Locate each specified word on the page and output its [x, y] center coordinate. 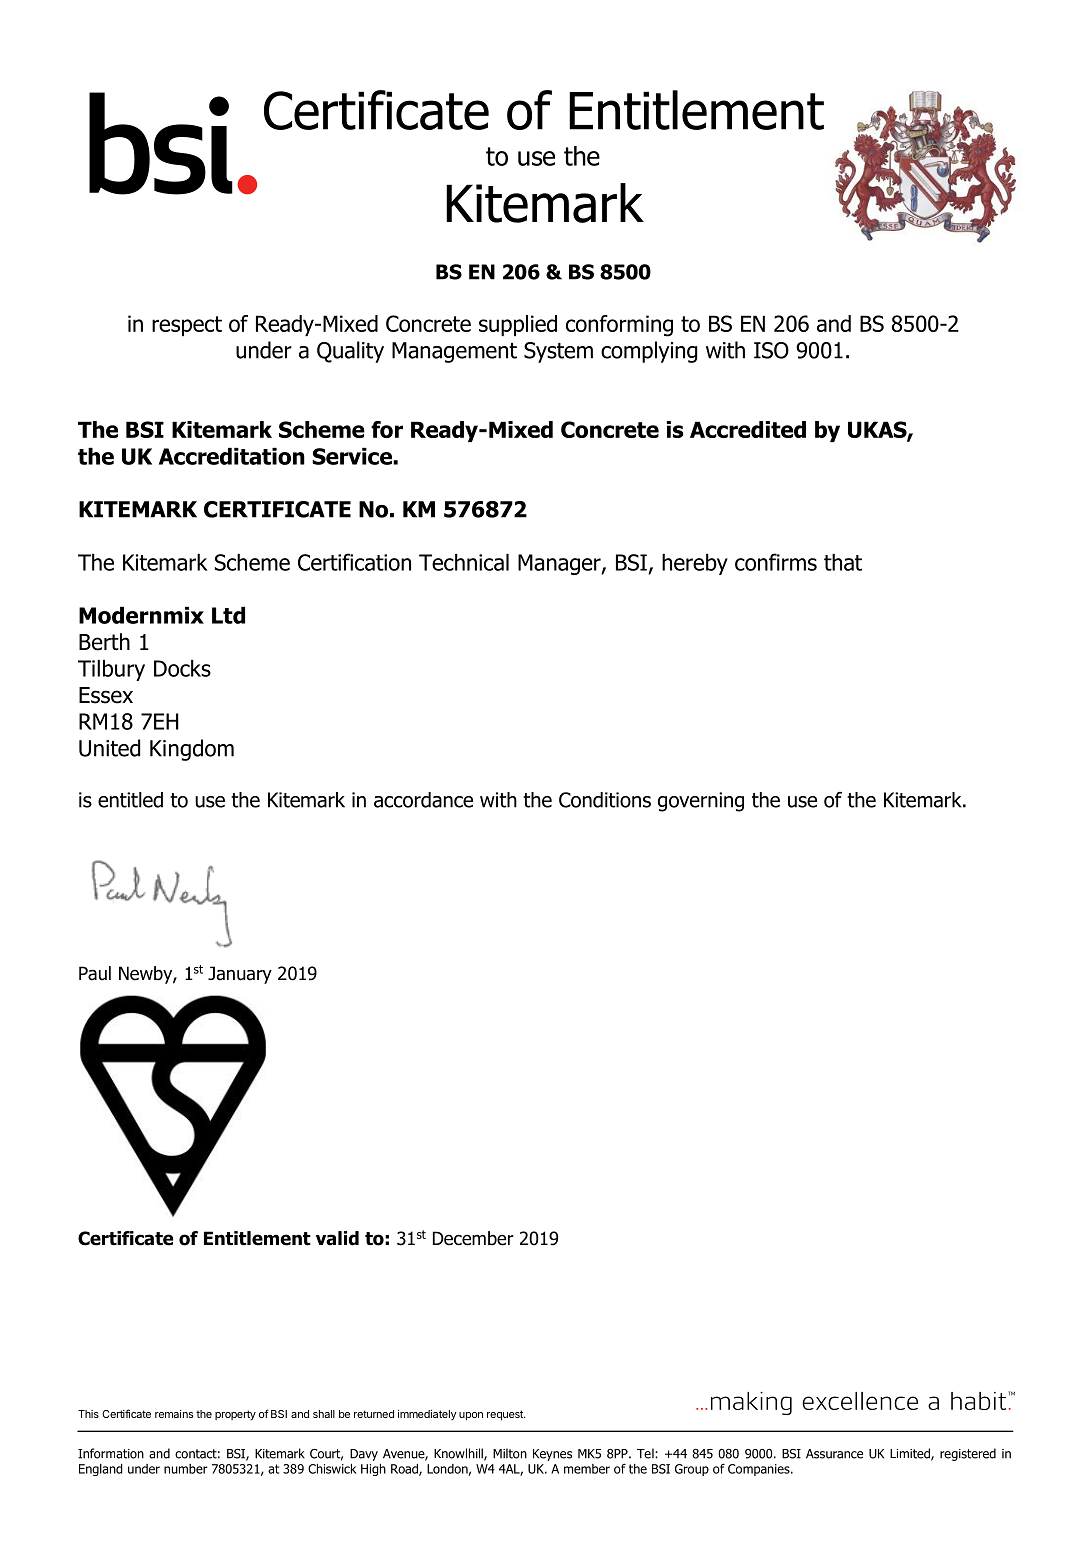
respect [187, 326]
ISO [771, 350]
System [558, 352]
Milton [510, 1453]
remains [174, 1414]
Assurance [834, 1454]
